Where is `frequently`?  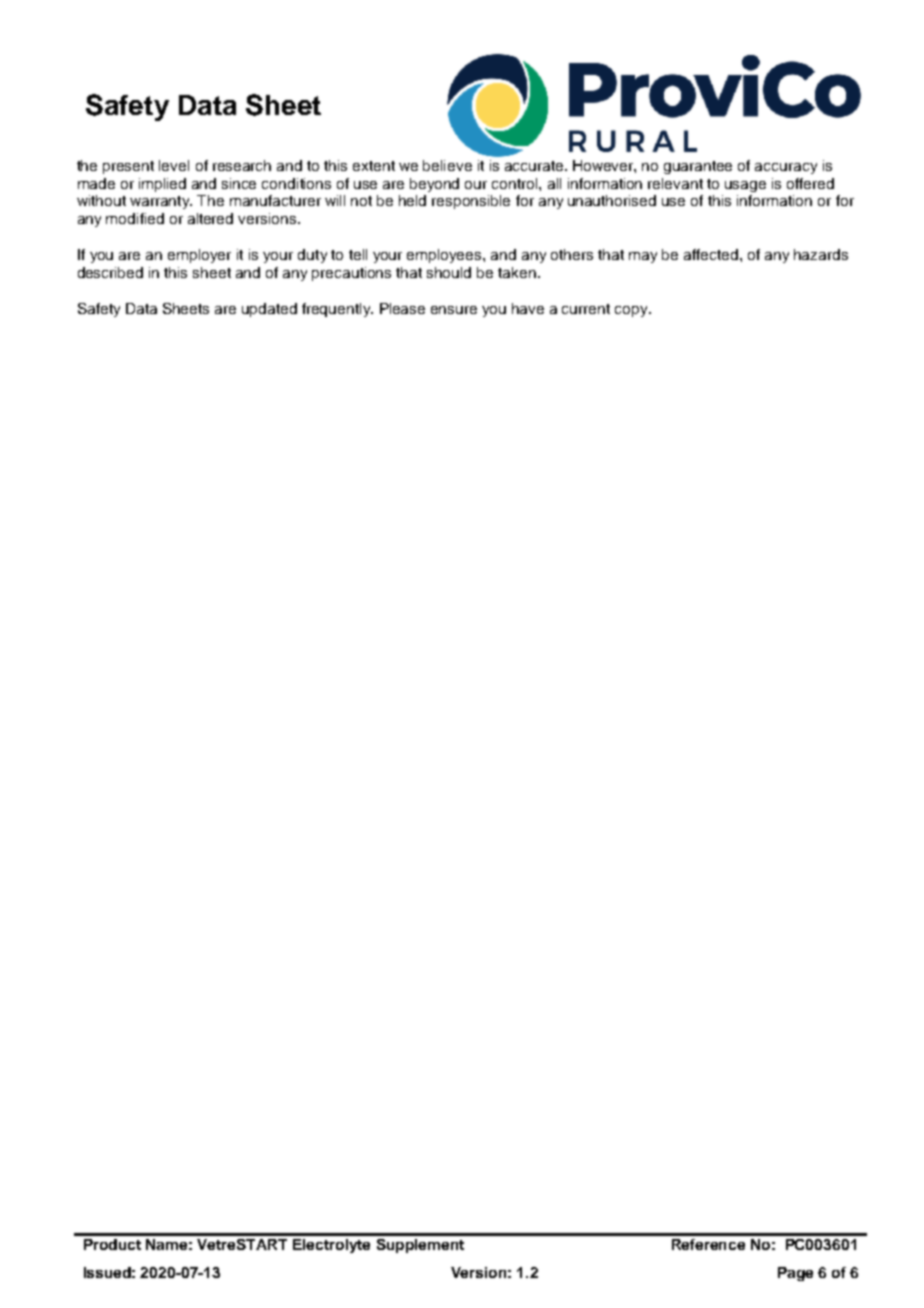
frequently is located at coordinates (337, 310).
